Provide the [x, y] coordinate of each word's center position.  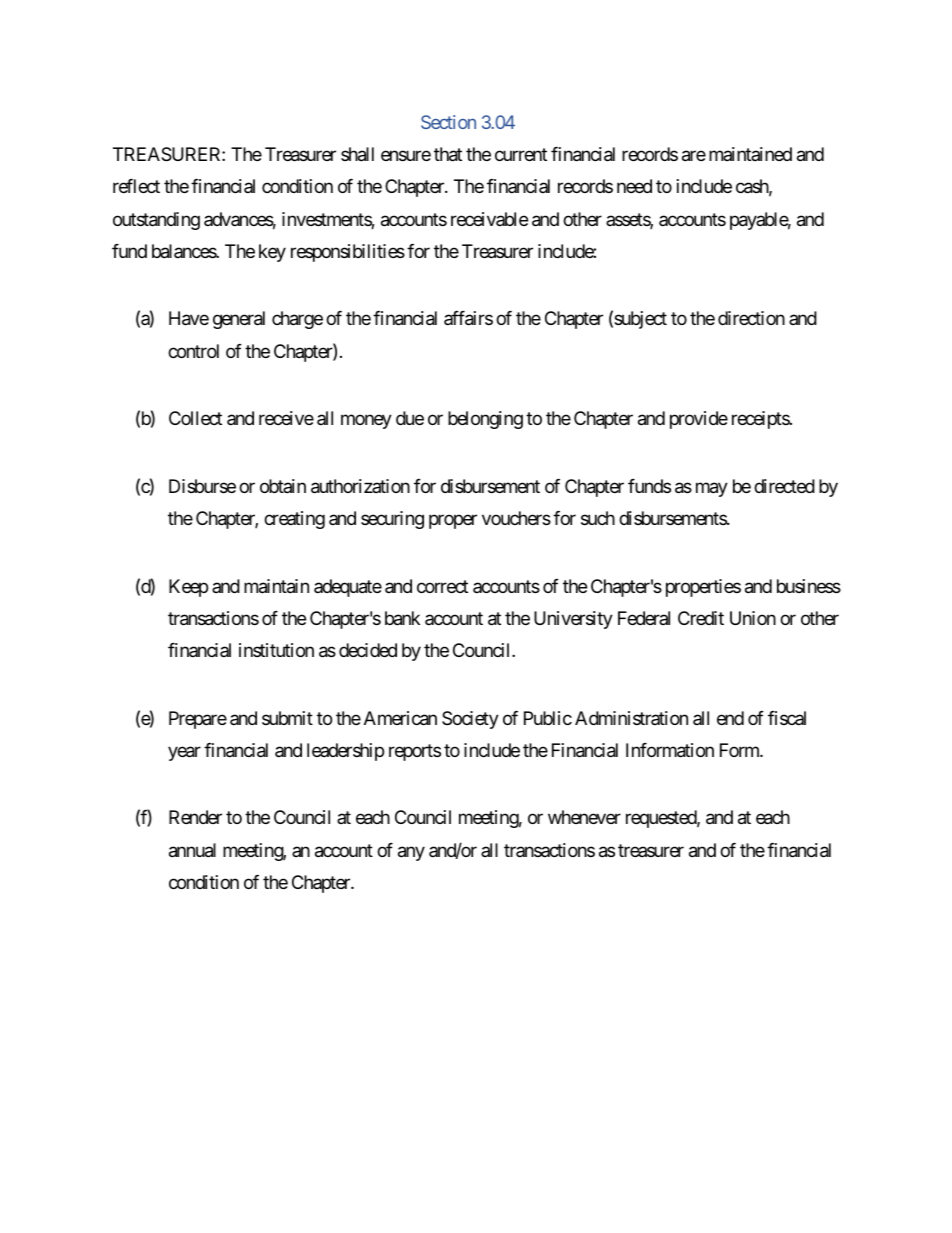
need [634, 186]
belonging [485, 420]
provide [699, 420]
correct [442, 586]
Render [195, 817]
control [193, 351]
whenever [584, 817]
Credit [701, 618]
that [448, 154]
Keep [188, 588]
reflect [136, 186]
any [411, 853]
